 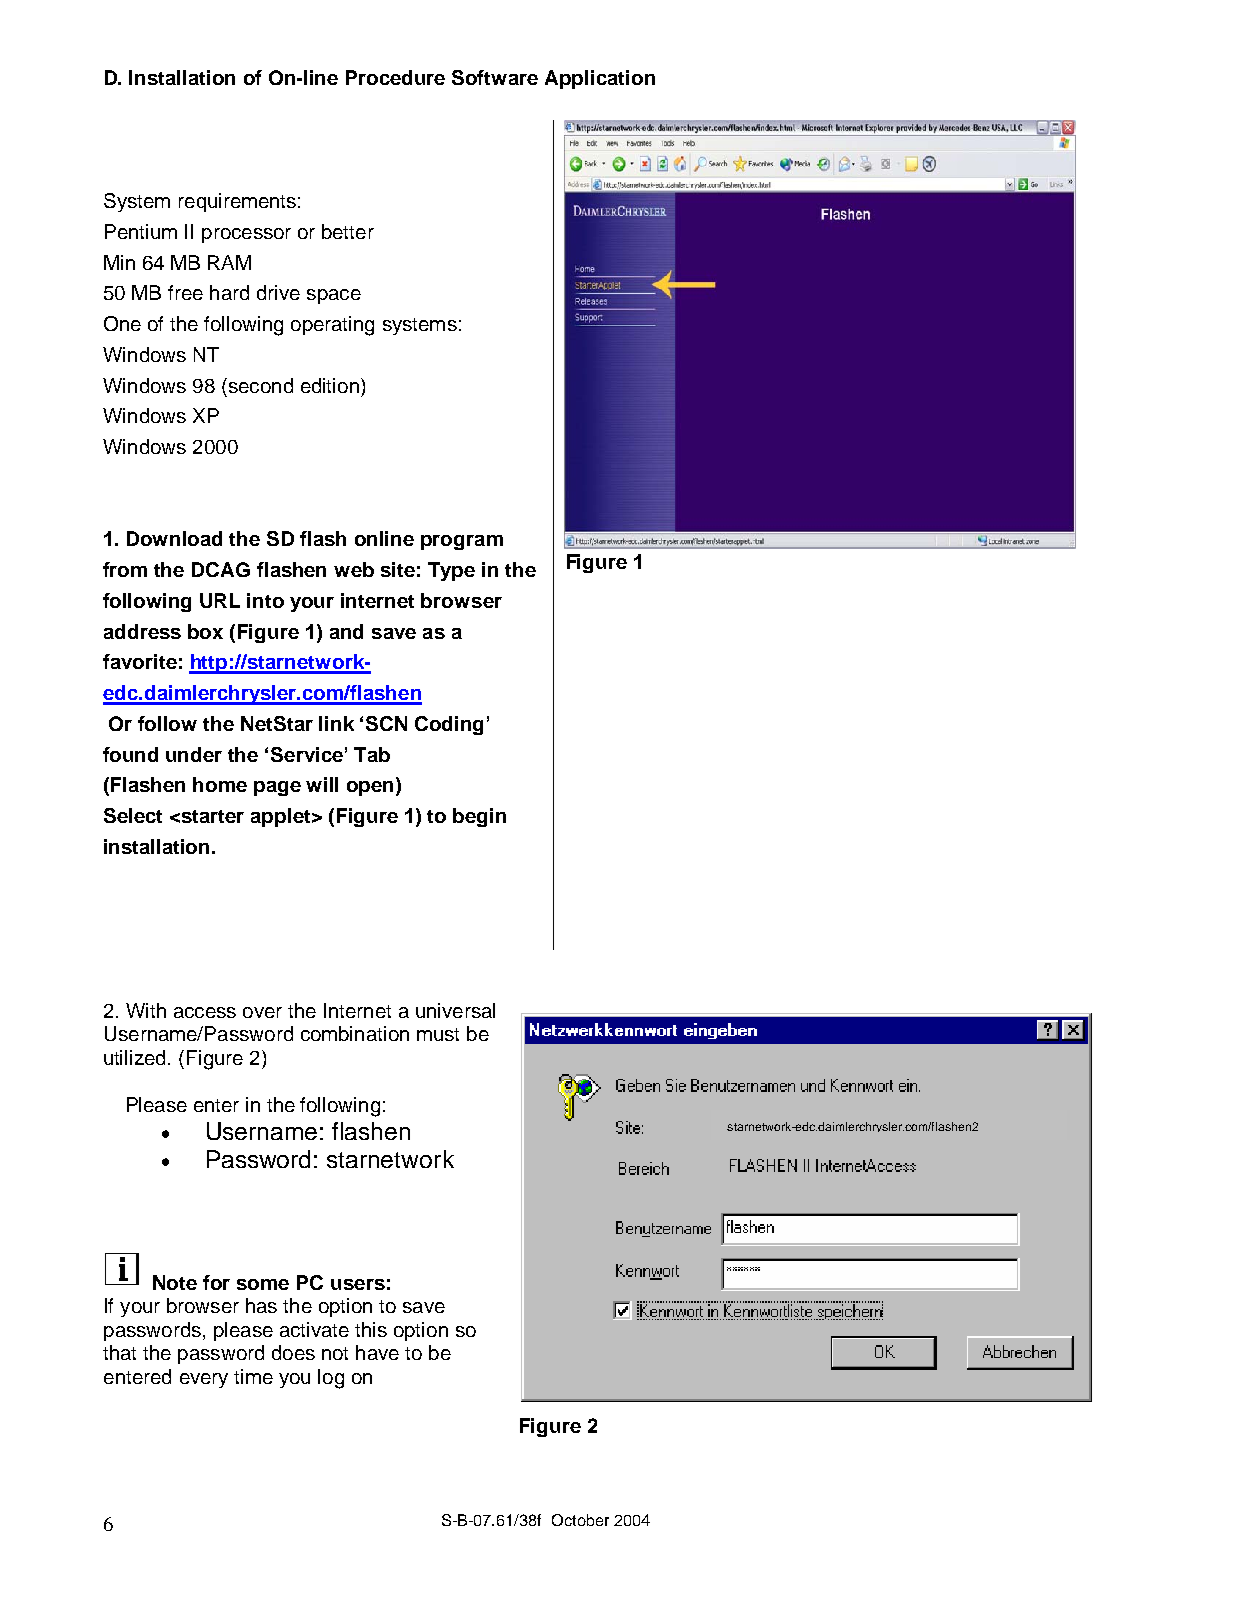 What do you see at coordinates (354, 569) in the document?
I see `web` at bounding box center [354, 569].
